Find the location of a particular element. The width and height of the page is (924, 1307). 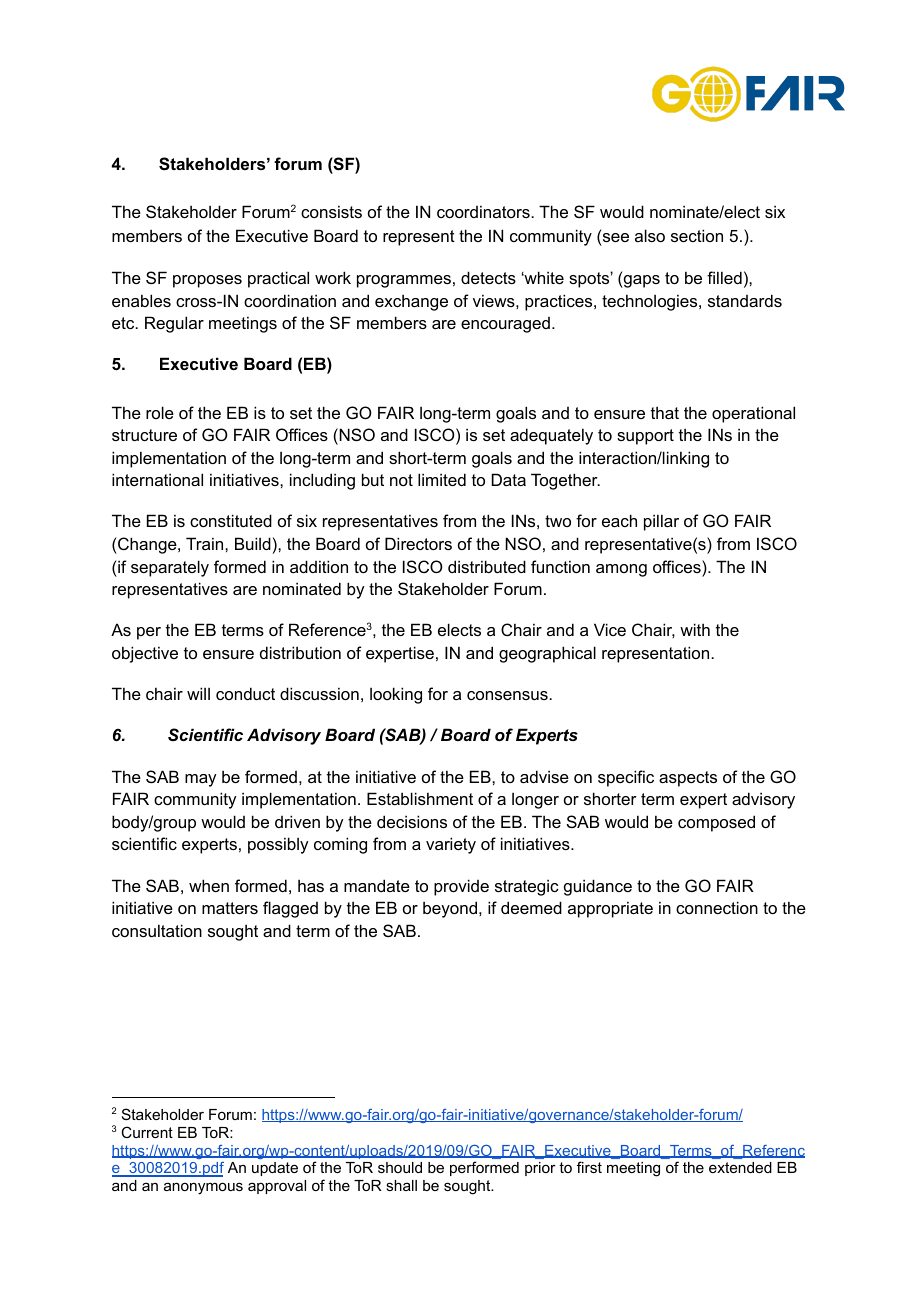

will is located at coordinates (198, 693).
